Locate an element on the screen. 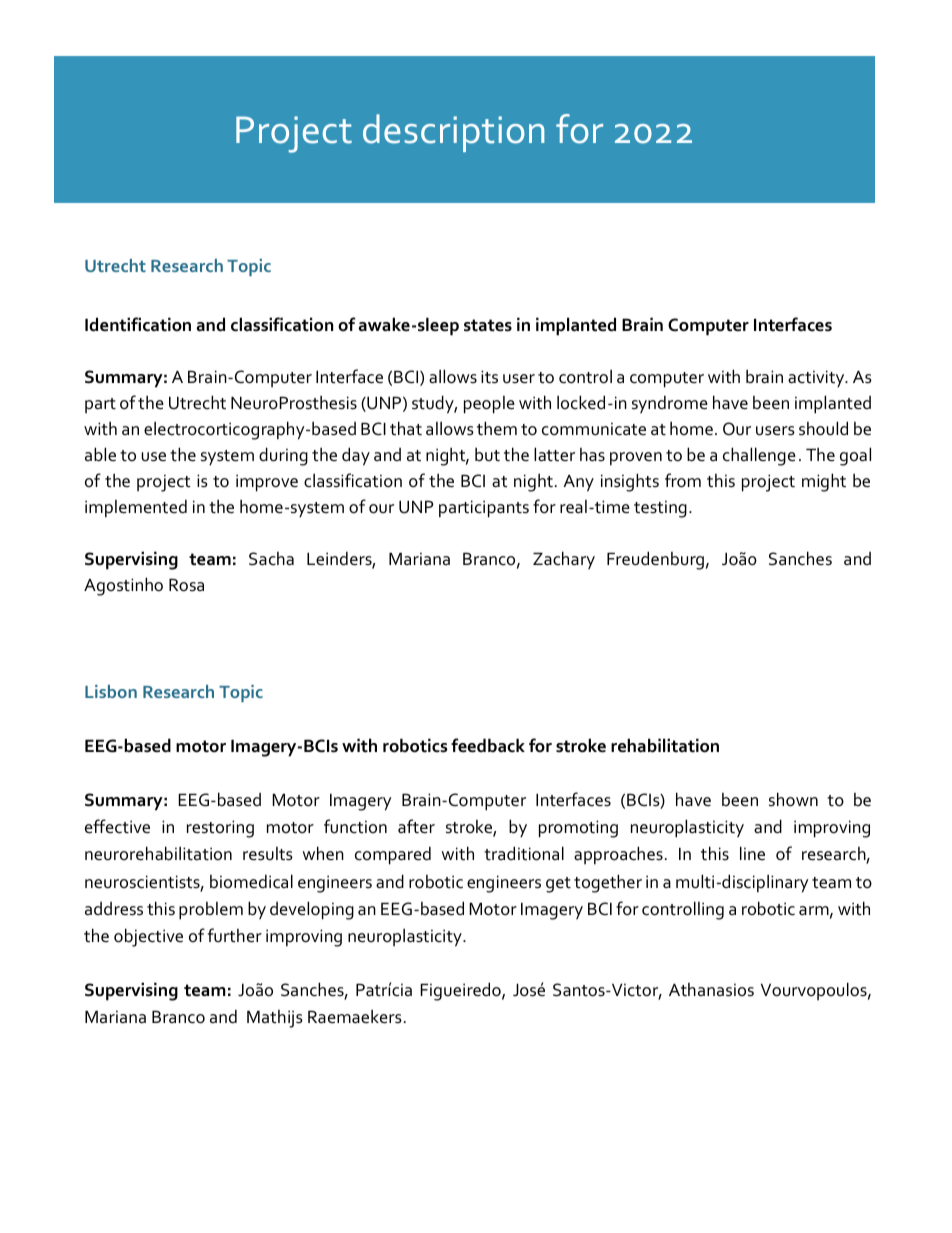  developing is located at coordinates (312, 910).
